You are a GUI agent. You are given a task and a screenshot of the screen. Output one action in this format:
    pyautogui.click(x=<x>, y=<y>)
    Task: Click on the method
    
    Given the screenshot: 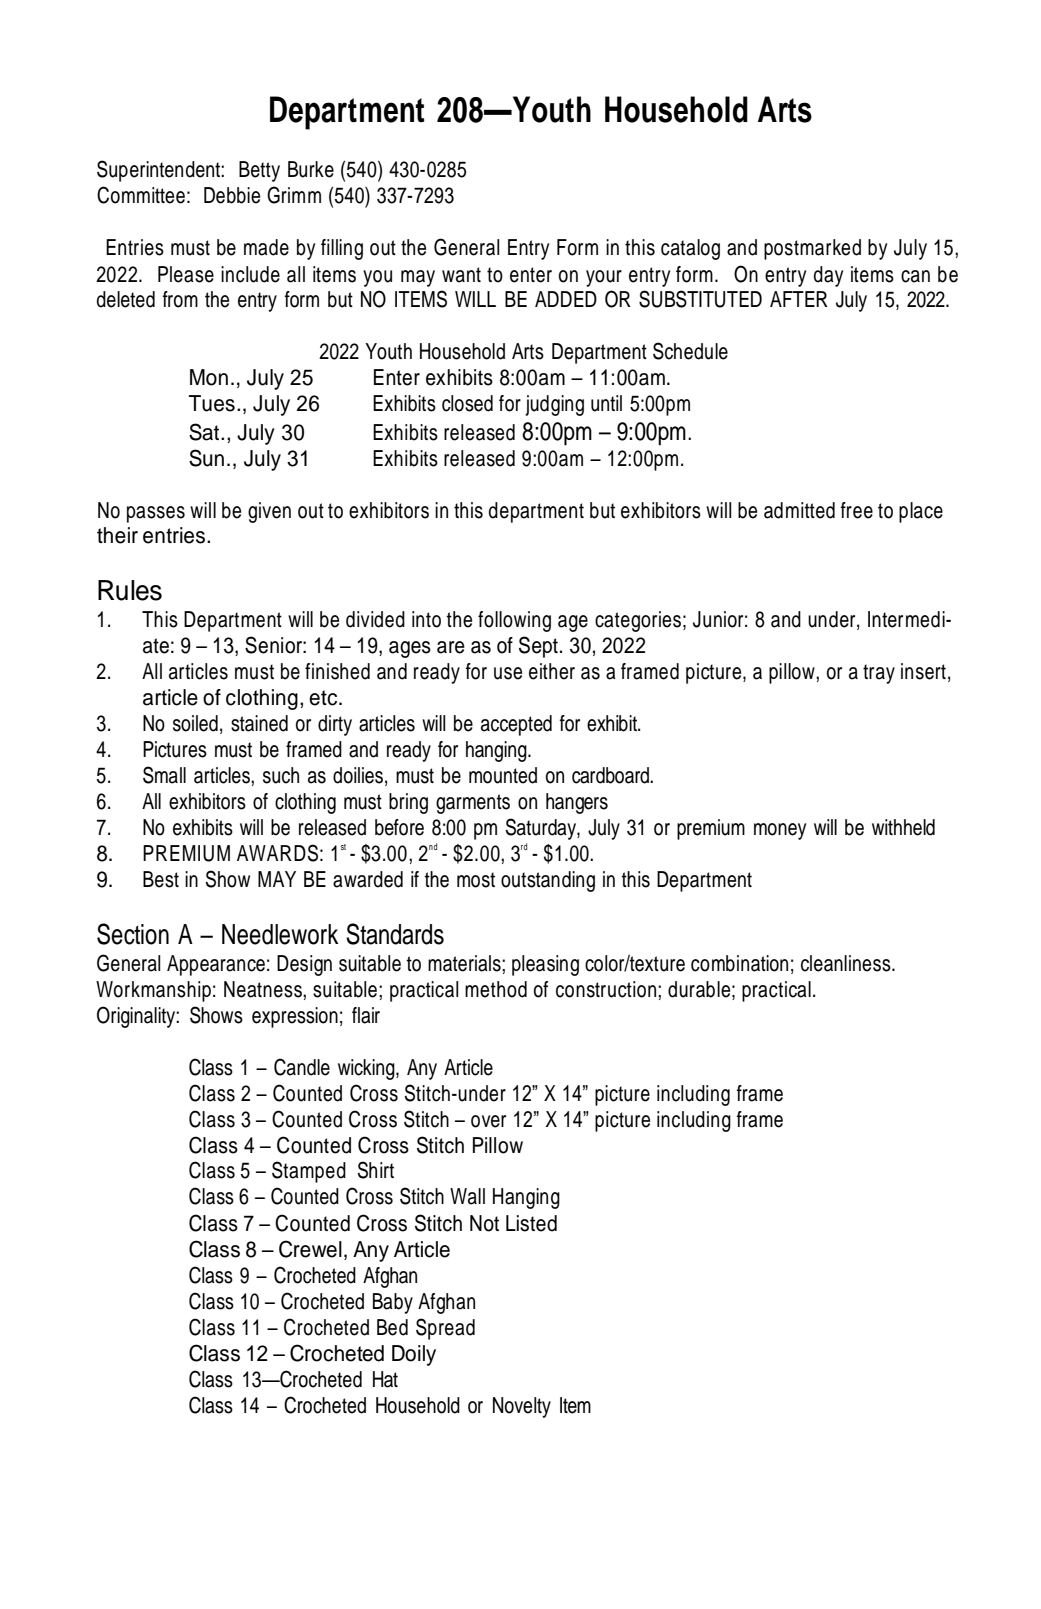 What is the action you would take?
    pyautogui.click(x=496, y=989)
